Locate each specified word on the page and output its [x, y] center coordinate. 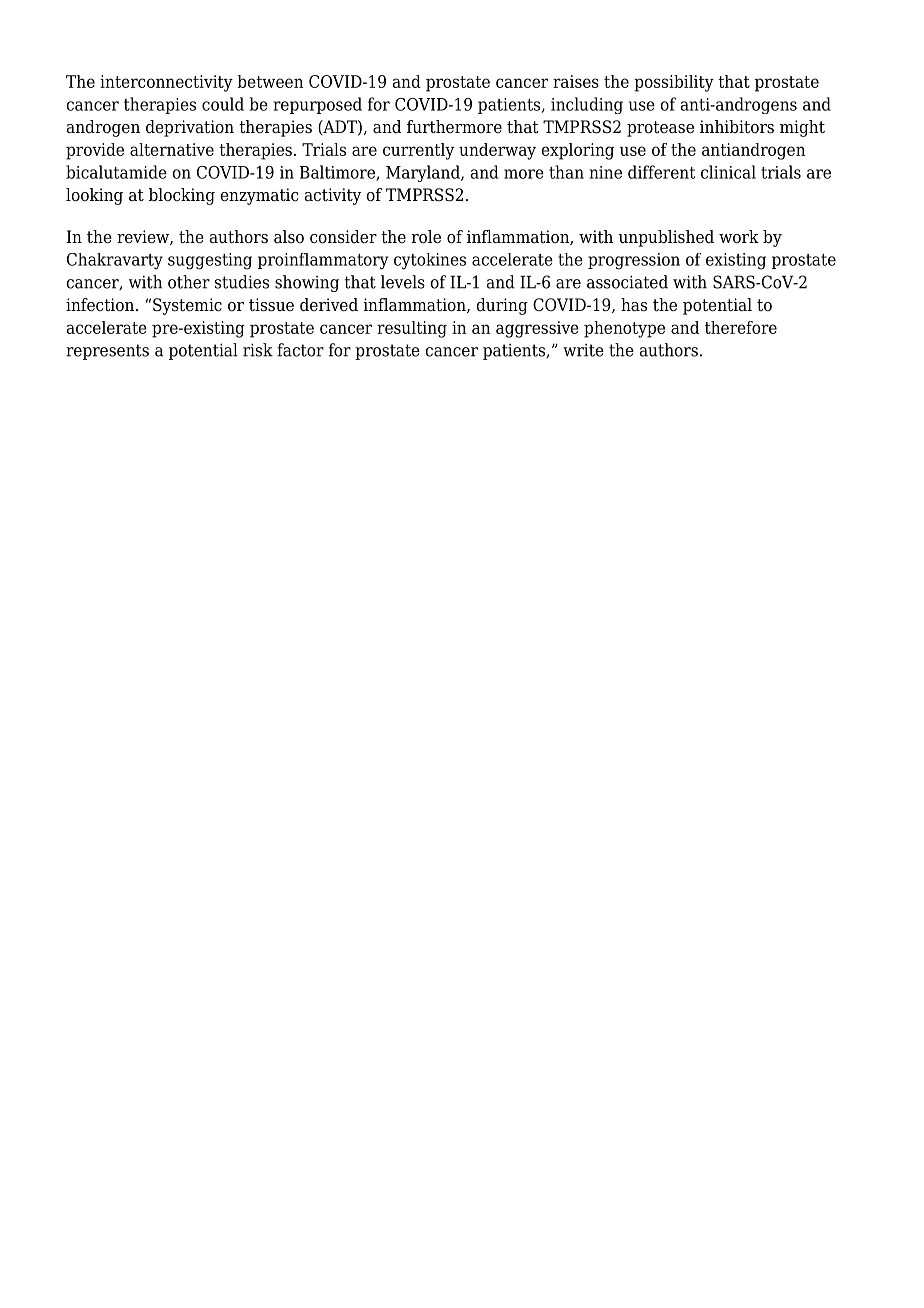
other [189, 282]
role [426, 237]
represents [107, 352]
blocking [182, 196]
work [739, 237]
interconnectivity [166, 83]
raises [576, 81]
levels [403, 282]
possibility [674, 83]
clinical [728, 172]
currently [418, 151]
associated [627, 282]
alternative [172, 149]
